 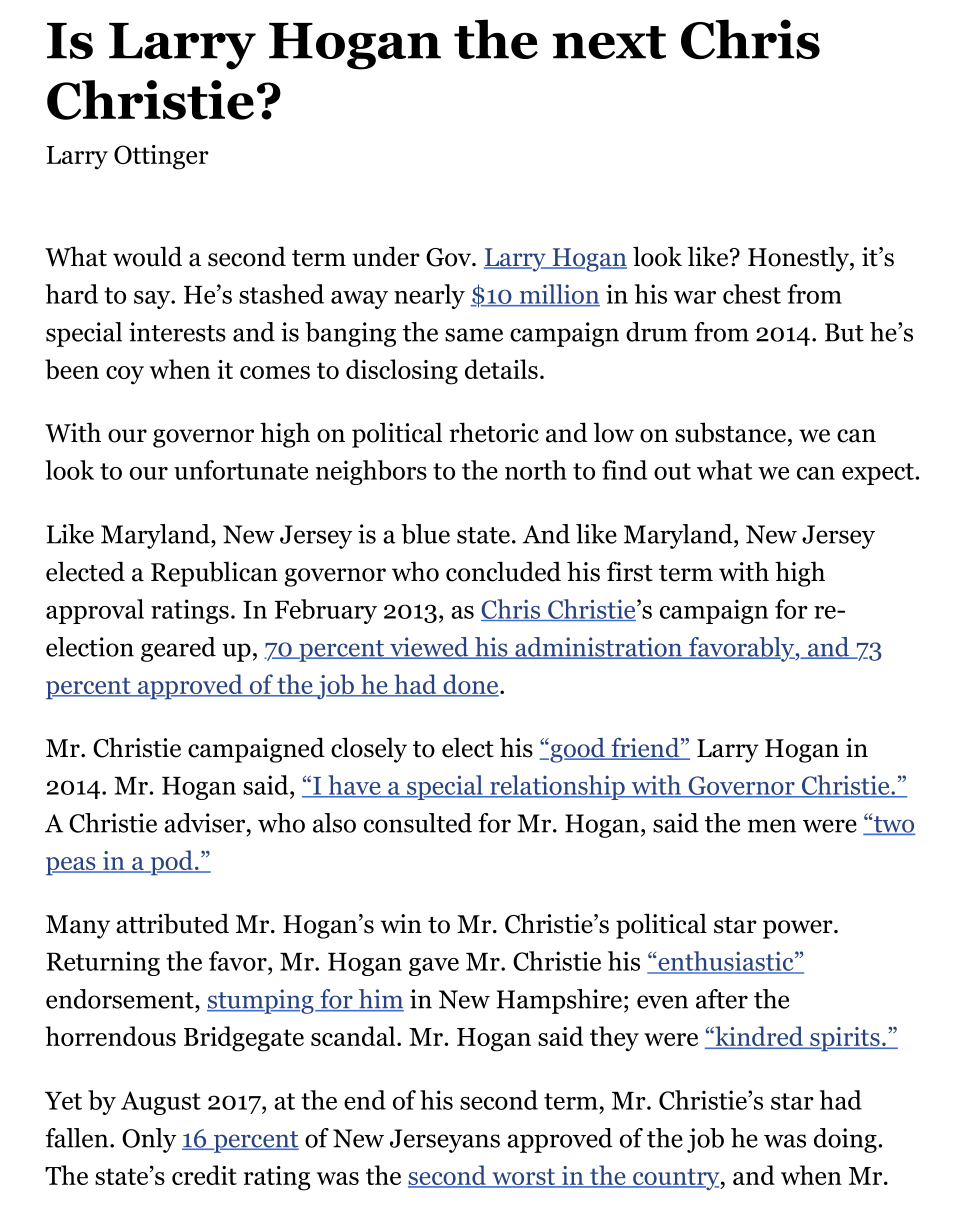 I want to click on consulted, so click(x=418, y=823).
